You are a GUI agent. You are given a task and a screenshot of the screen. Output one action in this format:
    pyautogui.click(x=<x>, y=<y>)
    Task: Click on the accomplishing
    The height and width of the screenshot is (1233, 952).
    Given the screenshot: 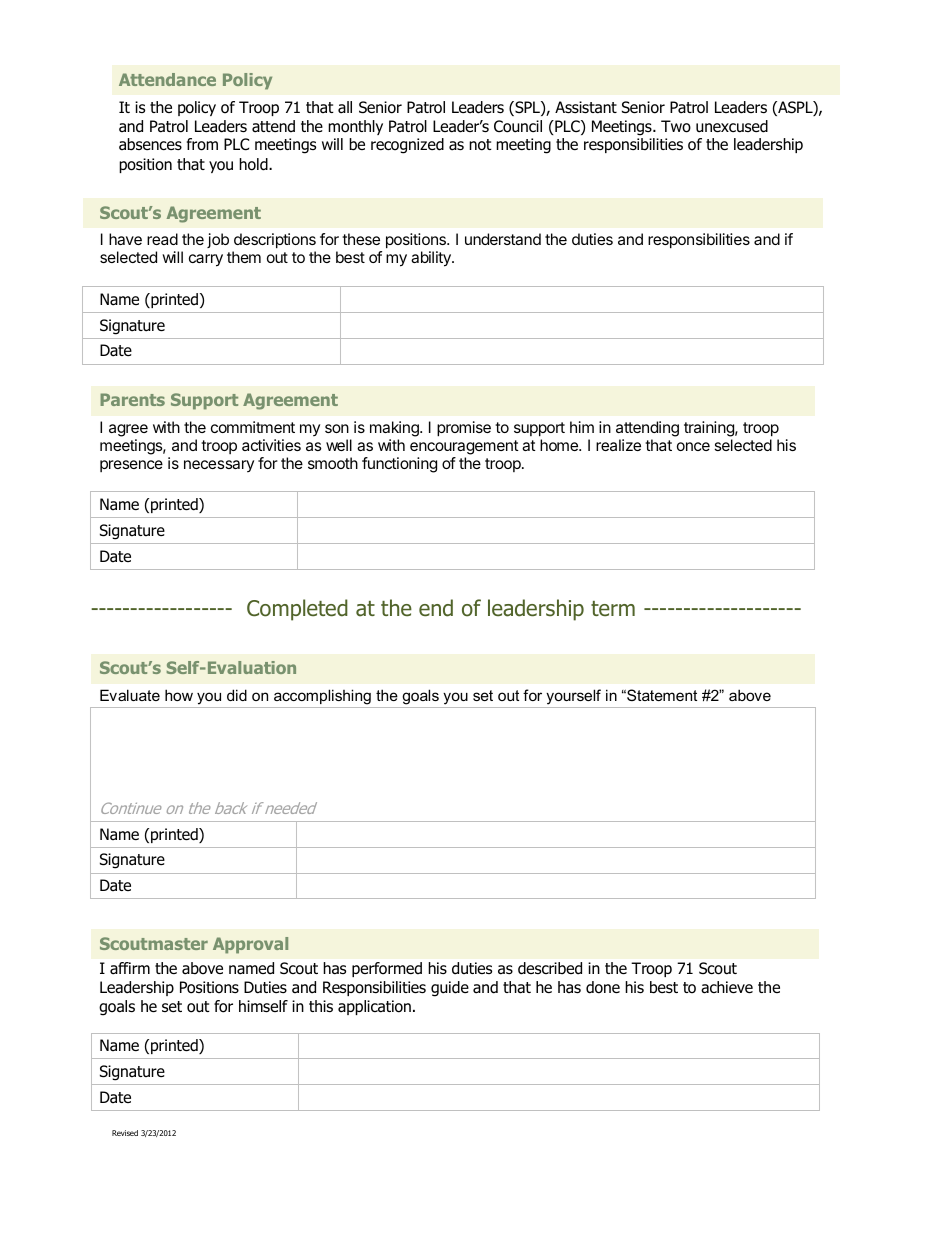 What is the action you would take?
    pyautogui.click(x=322, y=697)
